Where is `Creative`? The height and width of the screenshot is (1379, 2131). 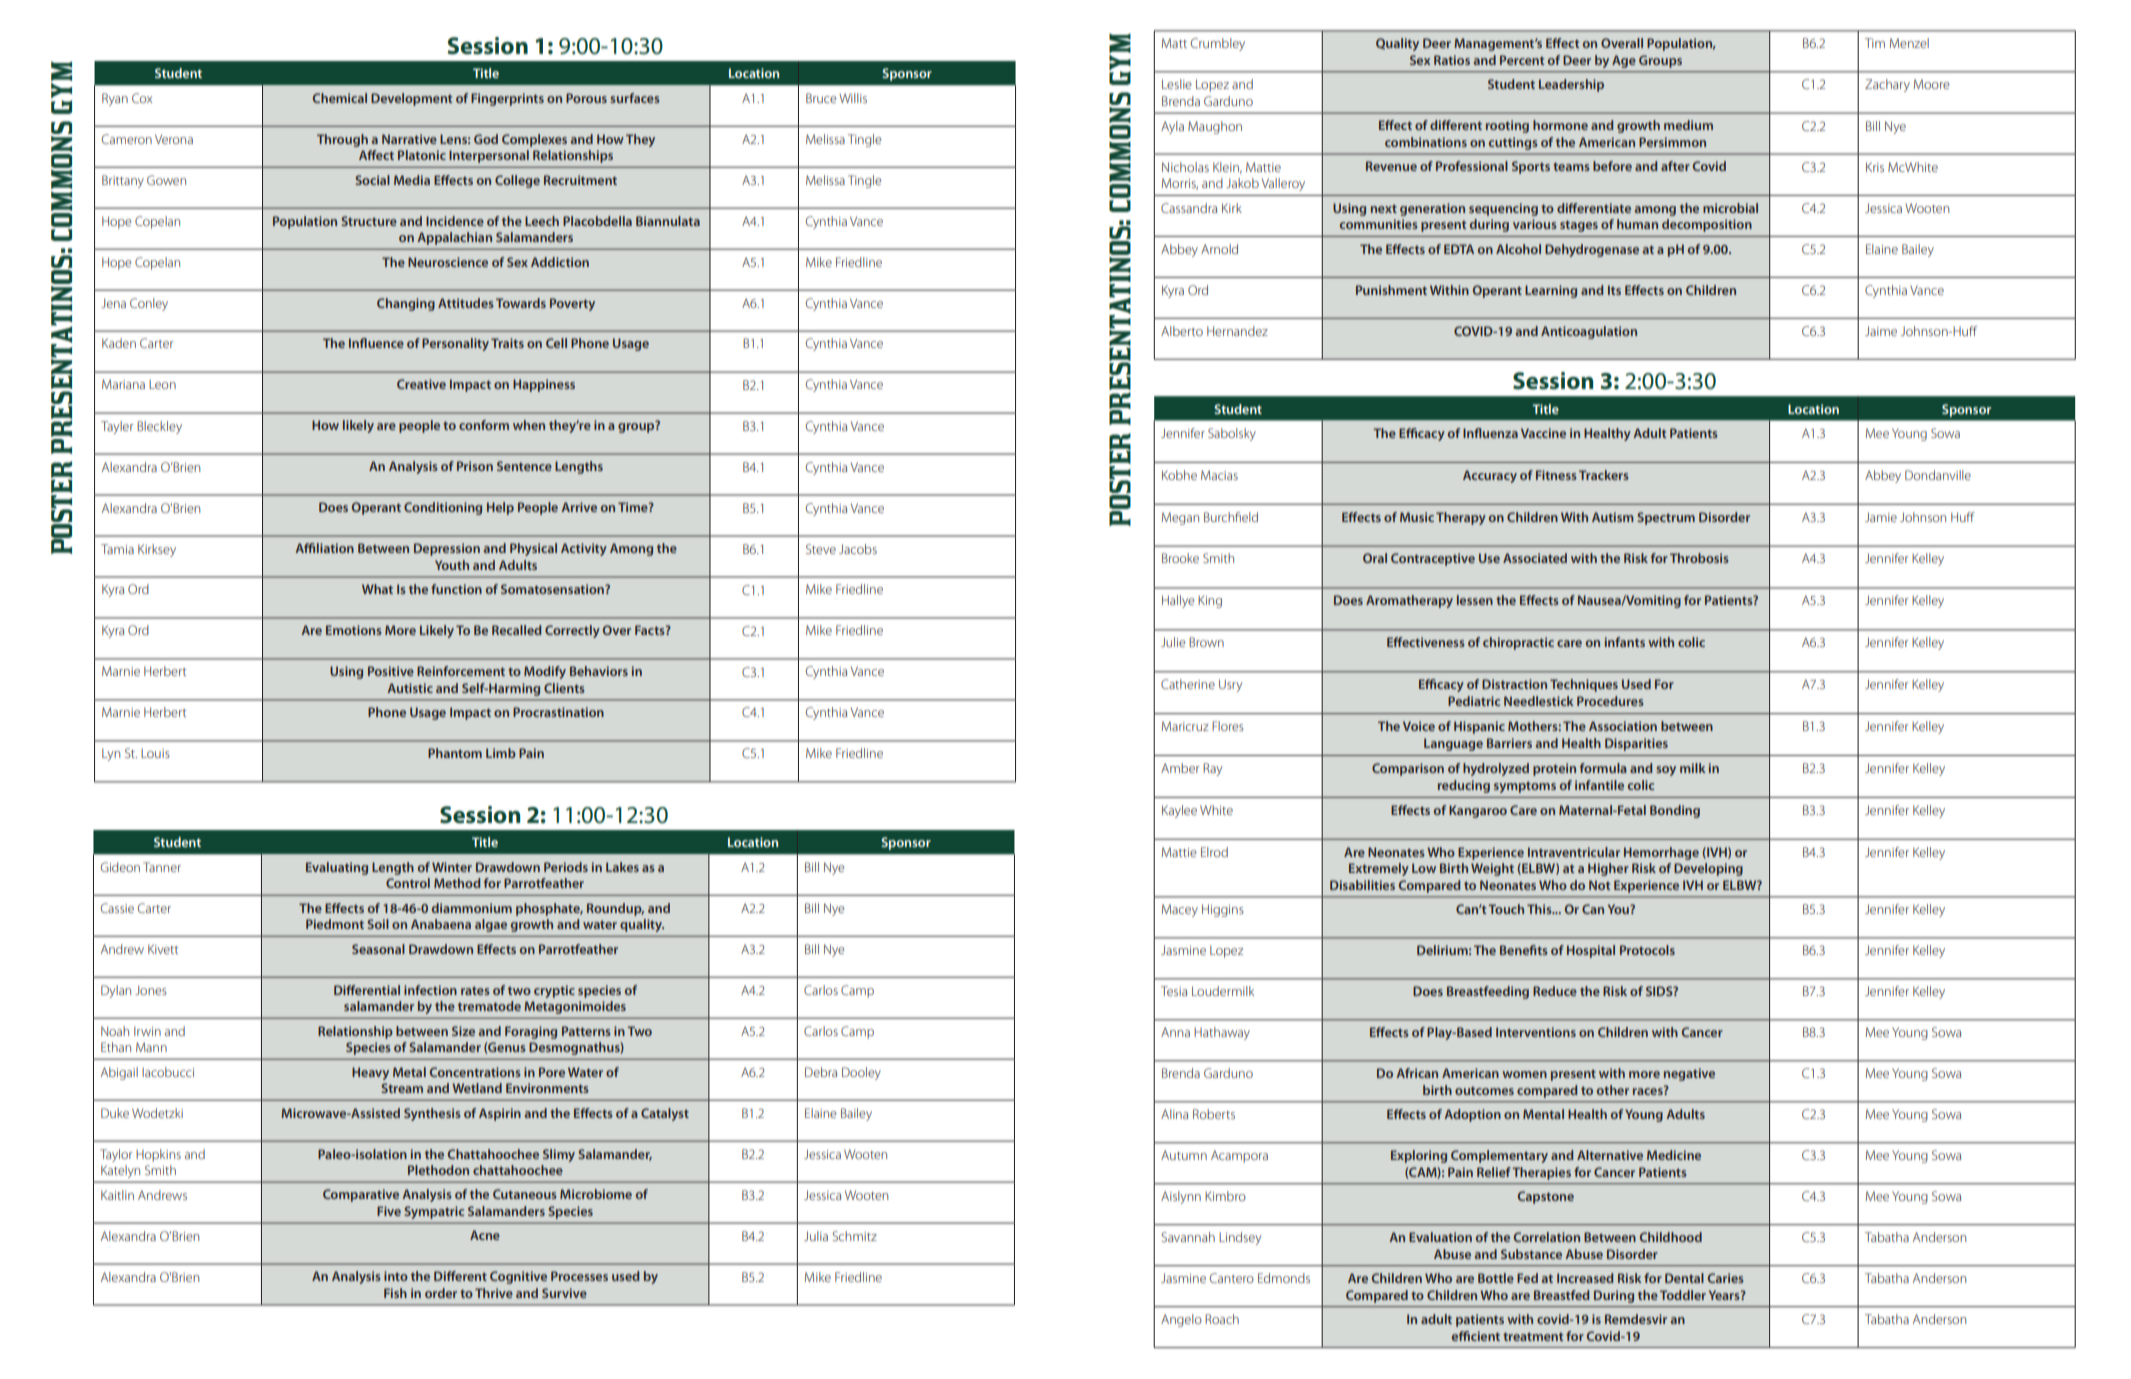 Creative is located at coordinates (421, 384).
